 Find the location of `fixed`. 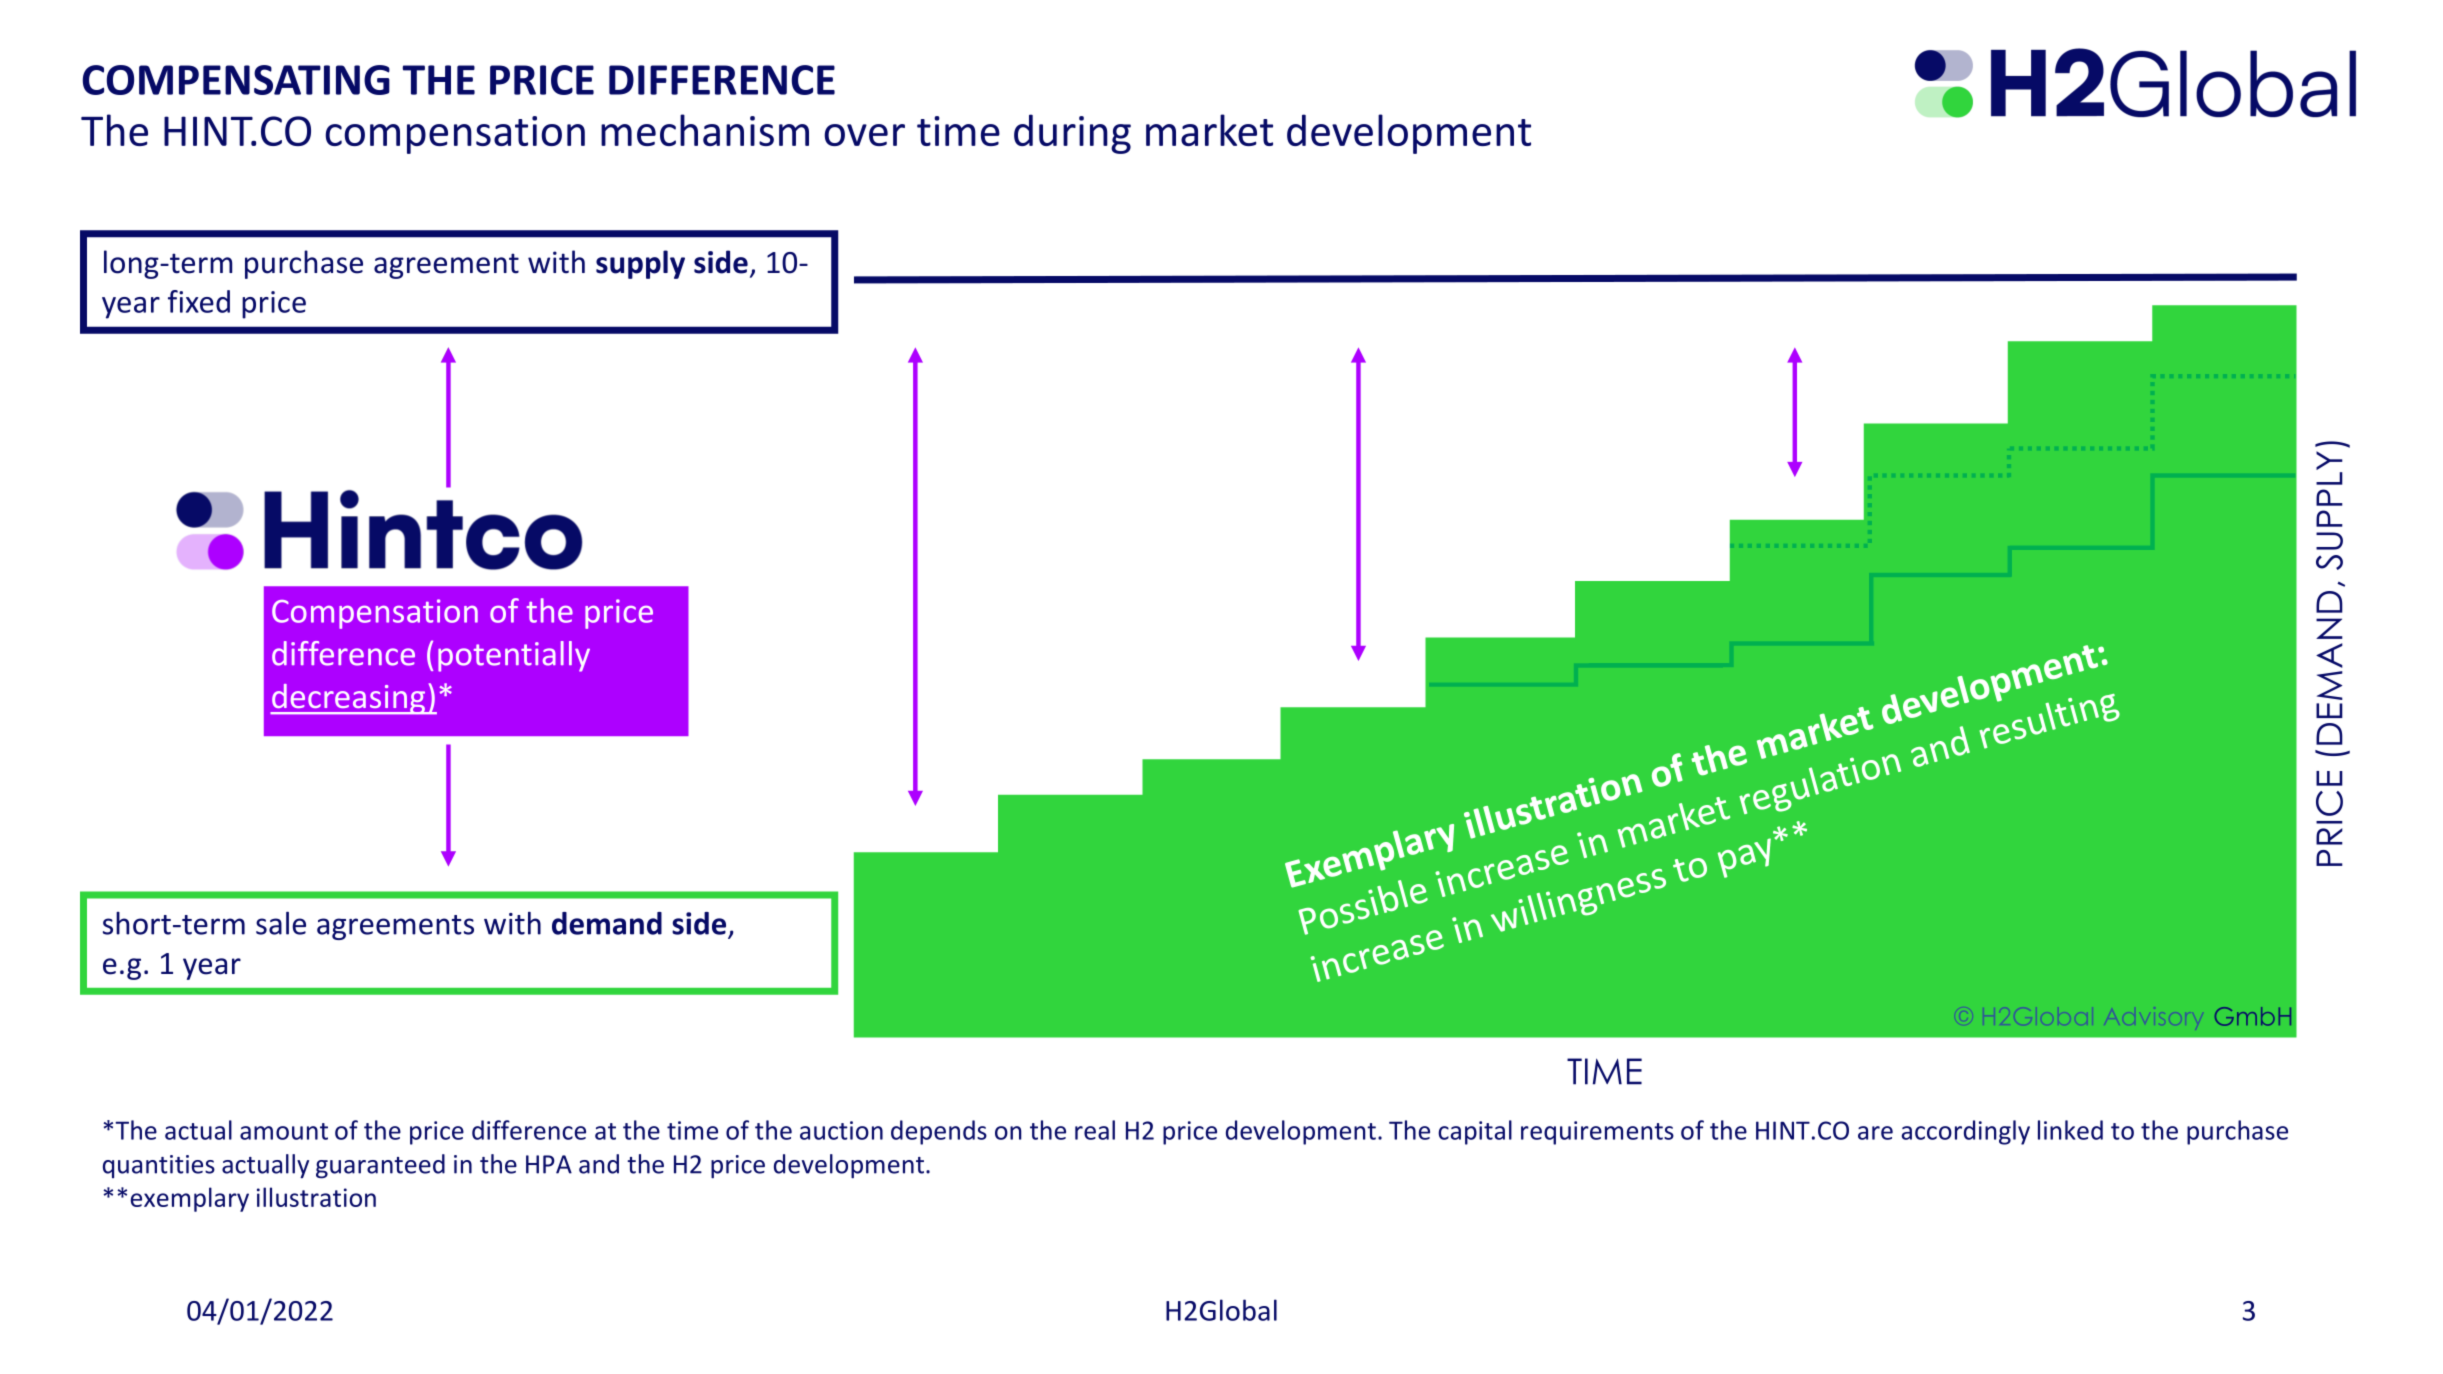

fixed is located at coordinates (199, 301).
